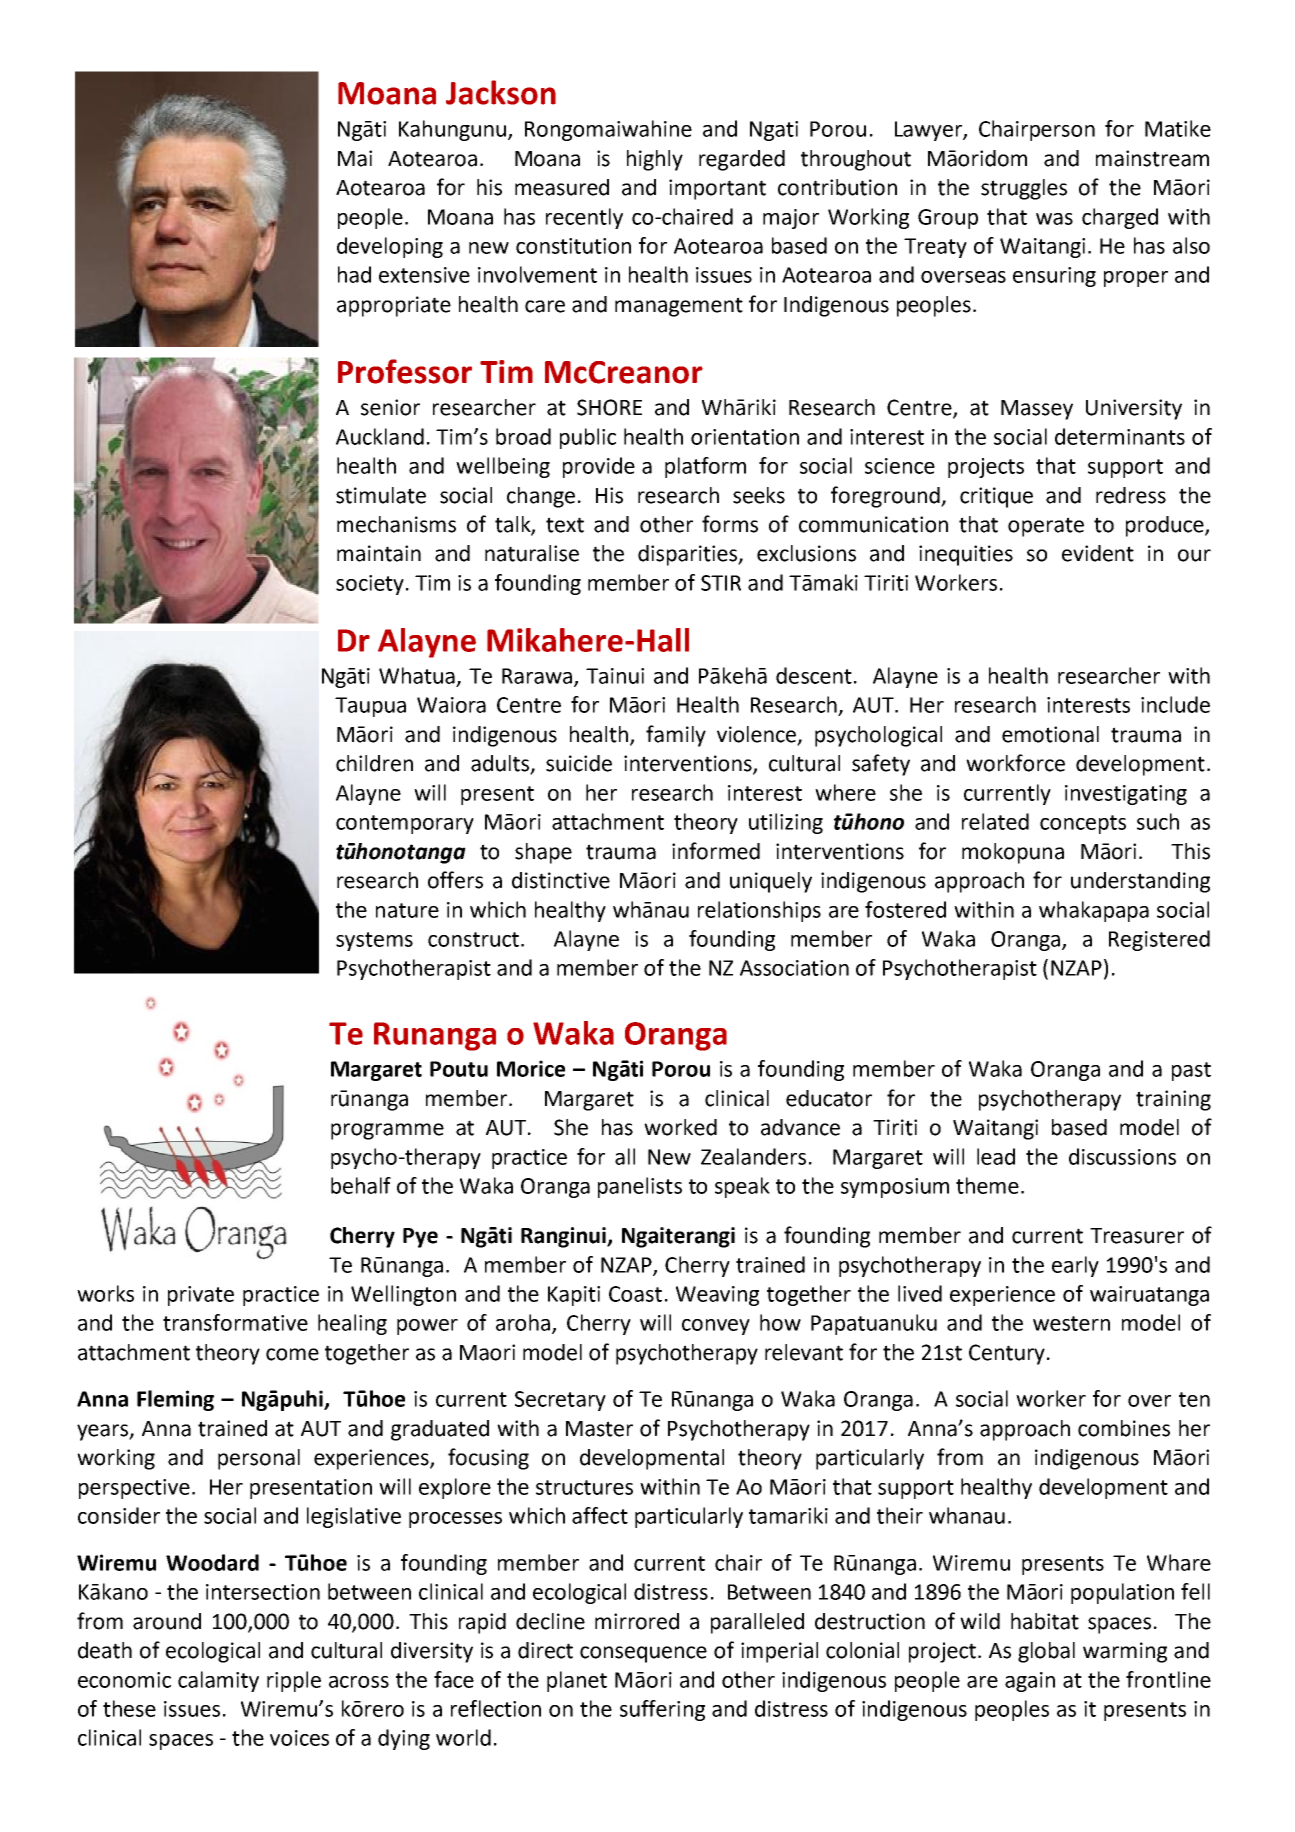  Describe the element at coordinates (662, 1710) in the screenshot. I see `suffering` at that location.
